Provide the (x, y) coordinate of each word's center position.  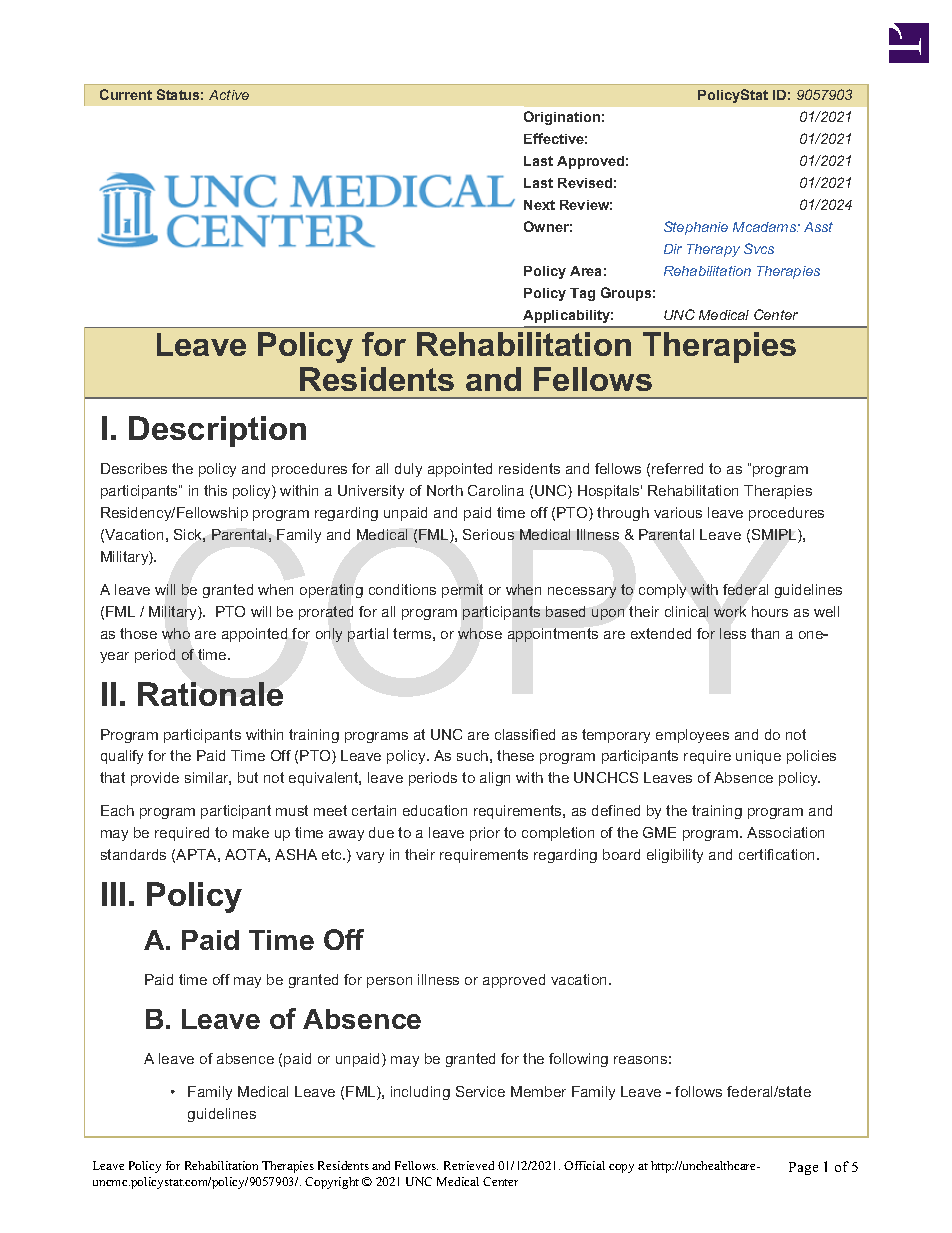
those (138, 633)
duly (408, 470)
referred (677, 468)
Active (229, 95)
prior (485, 834)
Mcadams (766, 227)
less (733, 633)
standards (133, 854)
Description (217, 431)
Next (539, 205)
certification (778, 854)
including (420, 1093)
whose (480, 633)
